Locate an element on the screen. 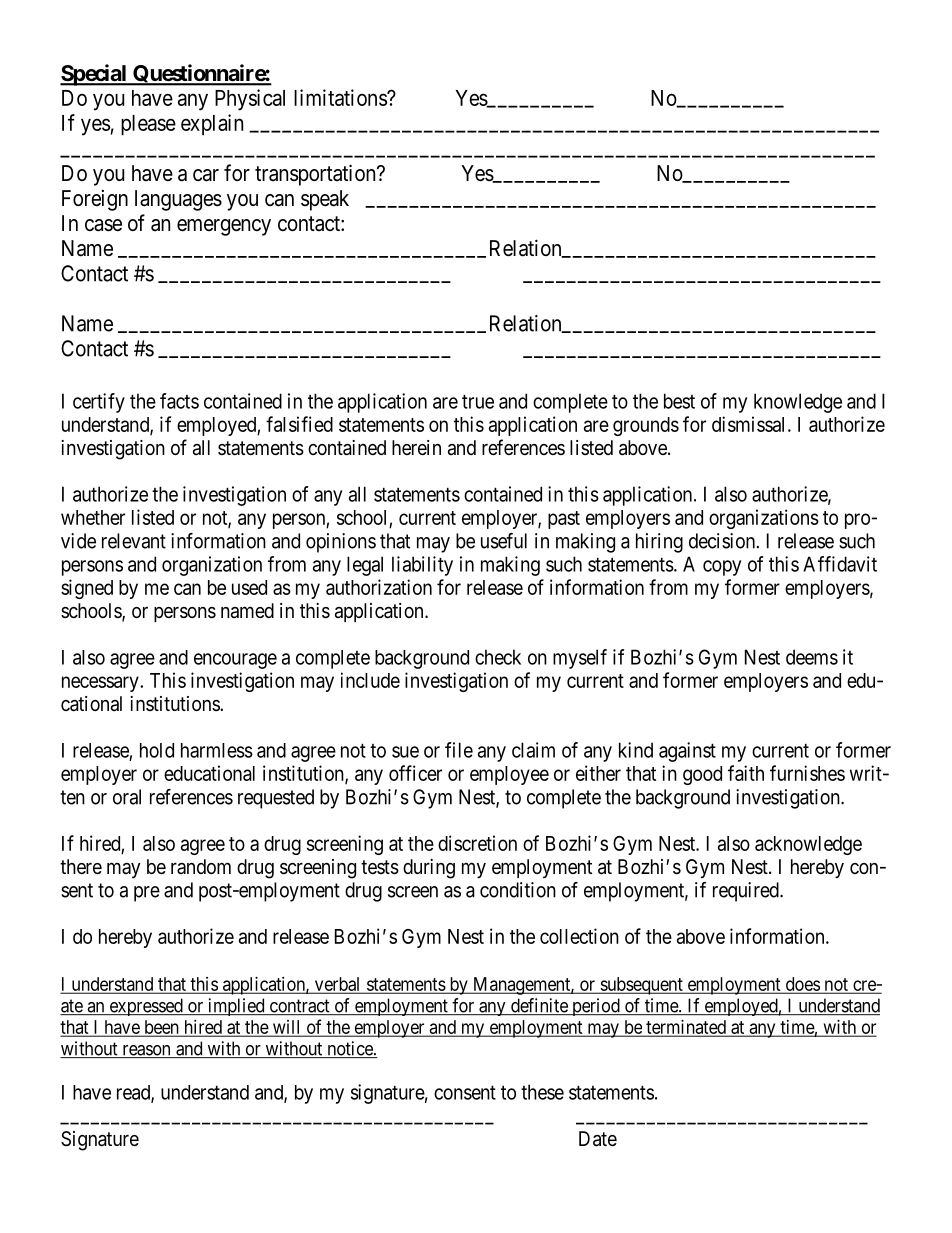 Image resolution: width=952 pixels, height=1233 pixels. reason is located at coordinates (146, 1051).
